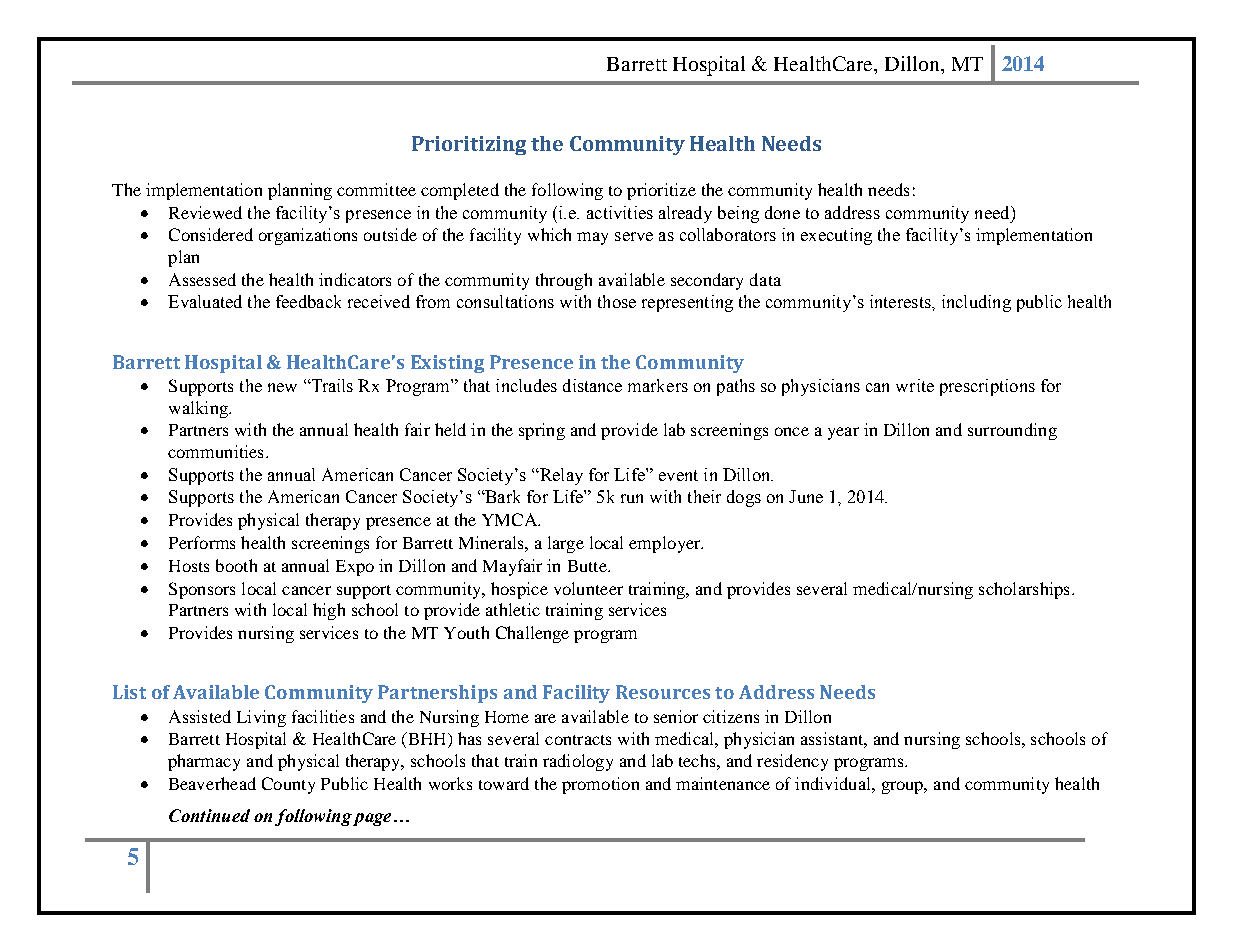 The width and height of the image is (1233, 952). Describe the element at coordinates (532, 634) in the image. I see `Challenge` at that location.
